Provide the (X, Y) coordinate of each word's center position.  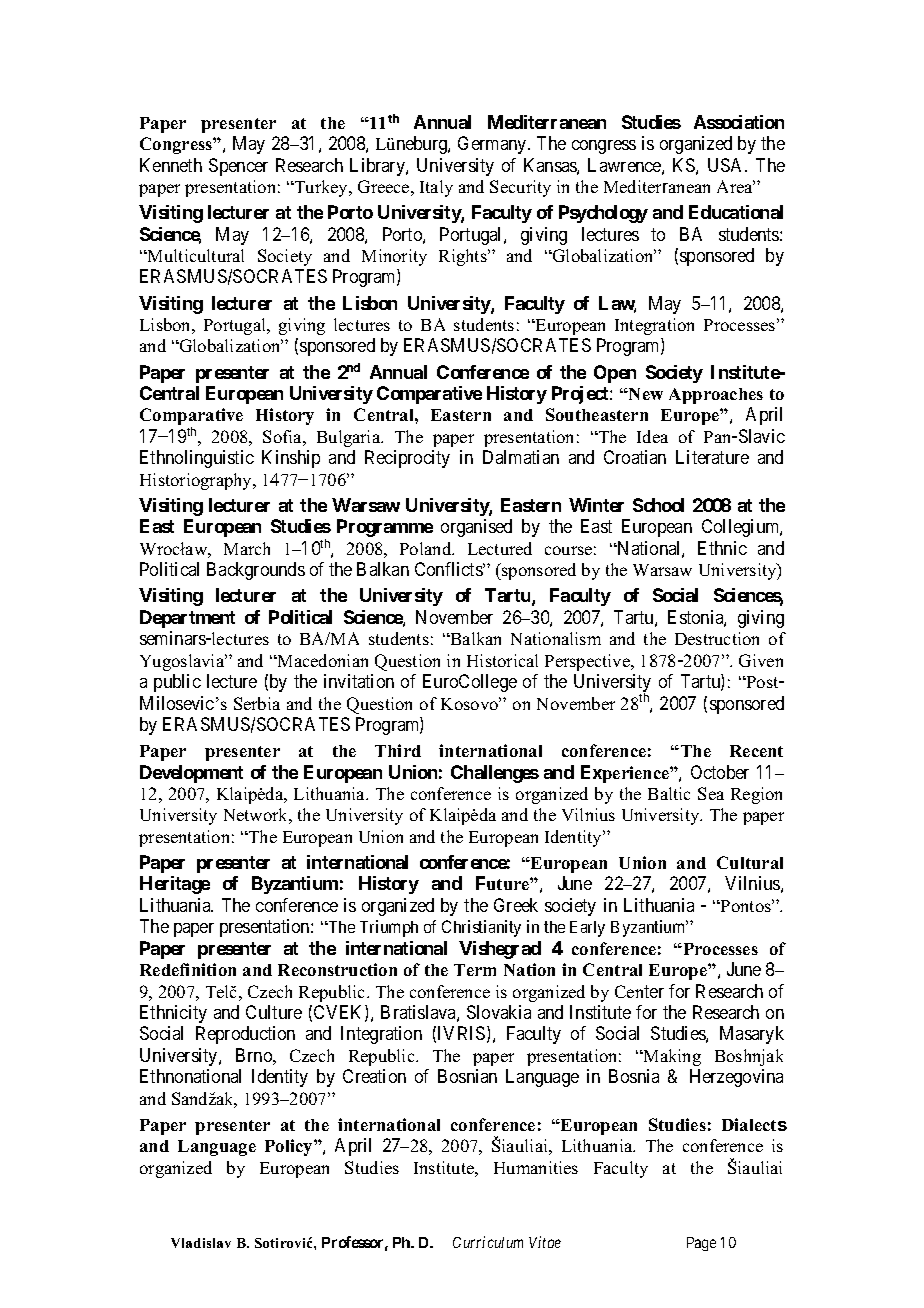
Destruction (717, 638)
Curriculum (488, 1242)
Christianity (481, 928)
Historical (502, 660)
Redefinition (188, 969)
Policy (290, 1147)
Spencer (238, 167)
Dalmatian (521, 457)
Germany (493, 145)
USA (727, 165)
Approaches (716, 396)
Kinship (291, 459)
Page (701, 1244)
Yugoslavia (183, 662)
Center (639, 991)
